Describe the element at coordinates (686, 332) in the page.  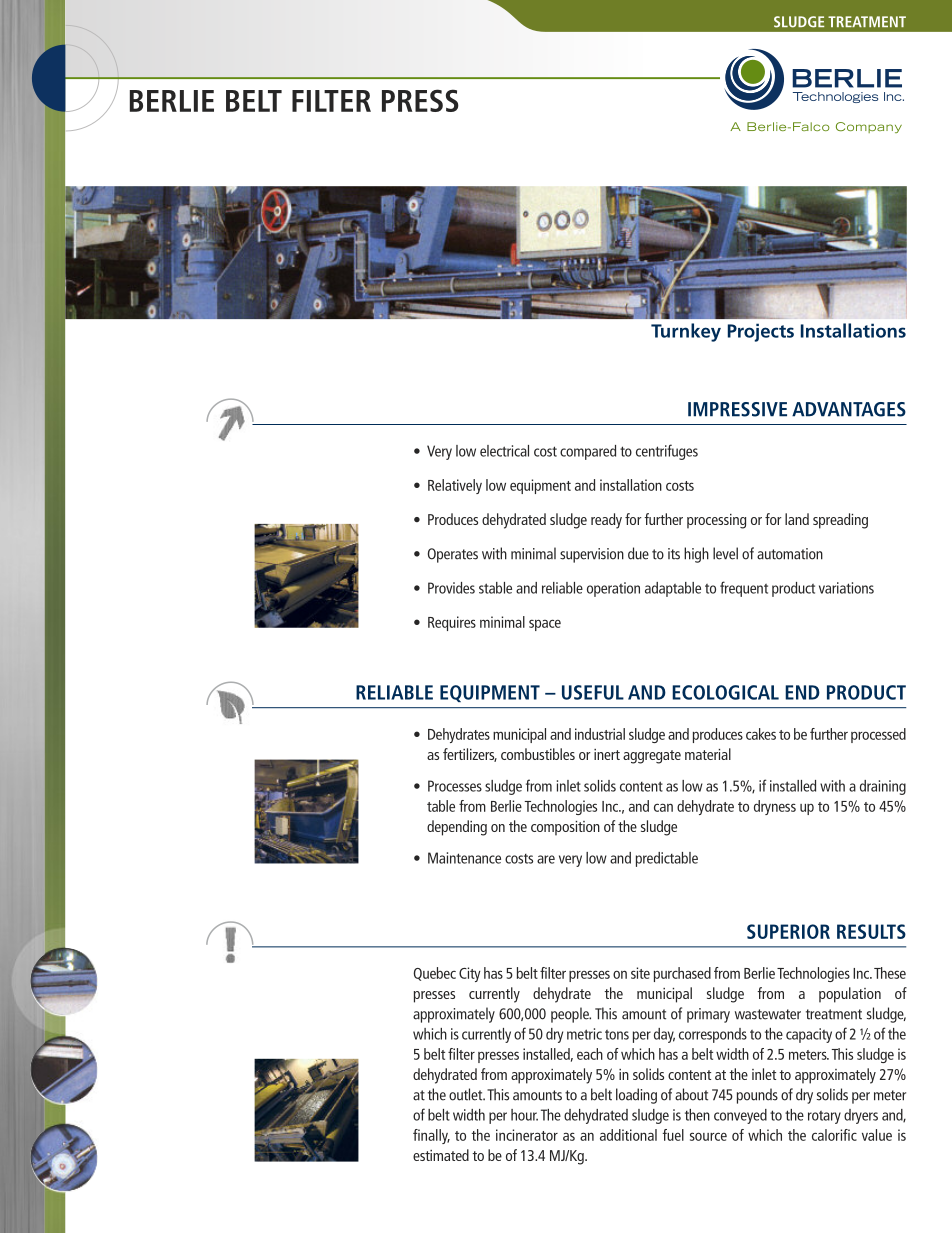
I see `Turnkey` at that location.
